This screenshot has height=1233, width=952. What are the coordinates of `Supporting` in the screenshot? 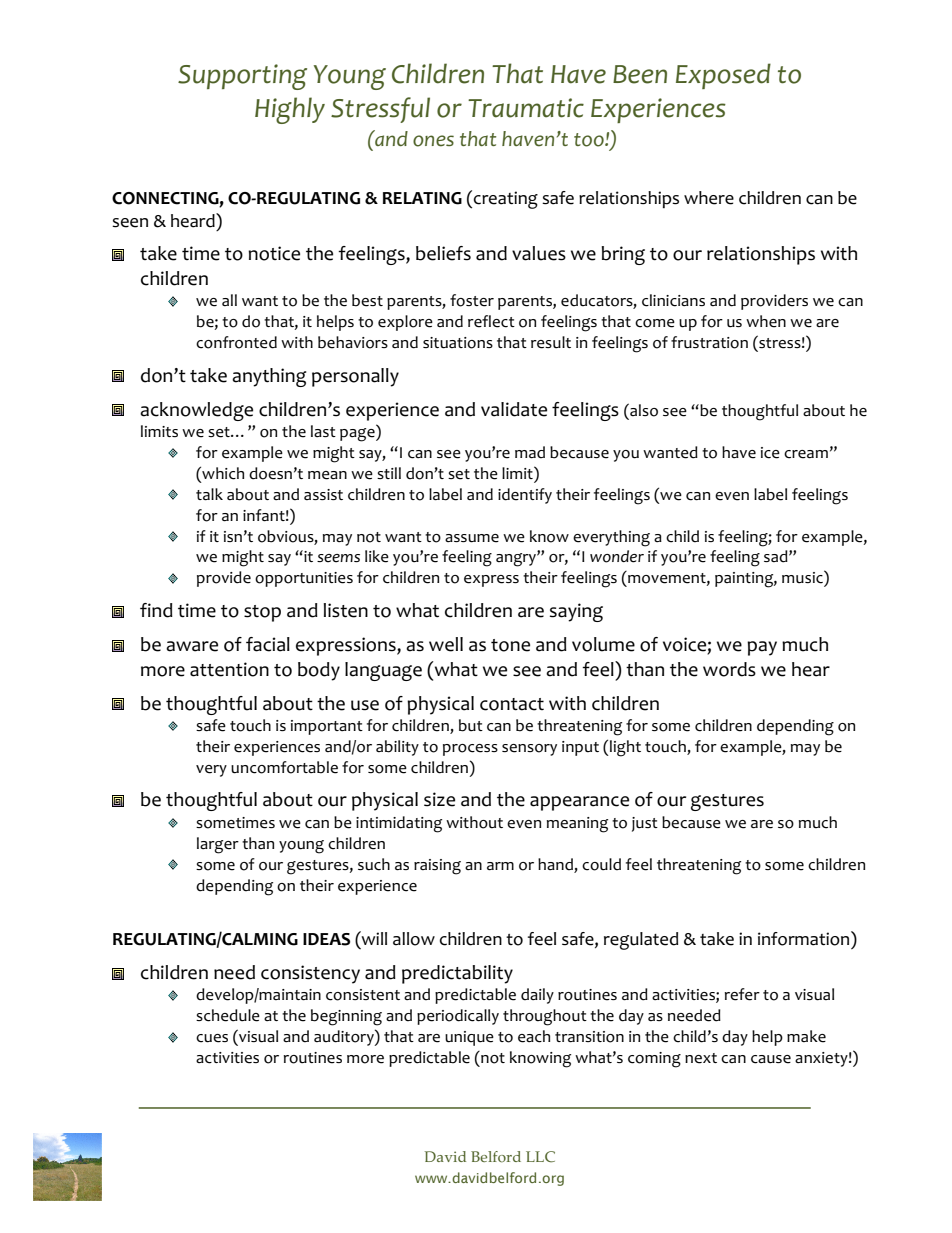 It's located at (242, 77).
